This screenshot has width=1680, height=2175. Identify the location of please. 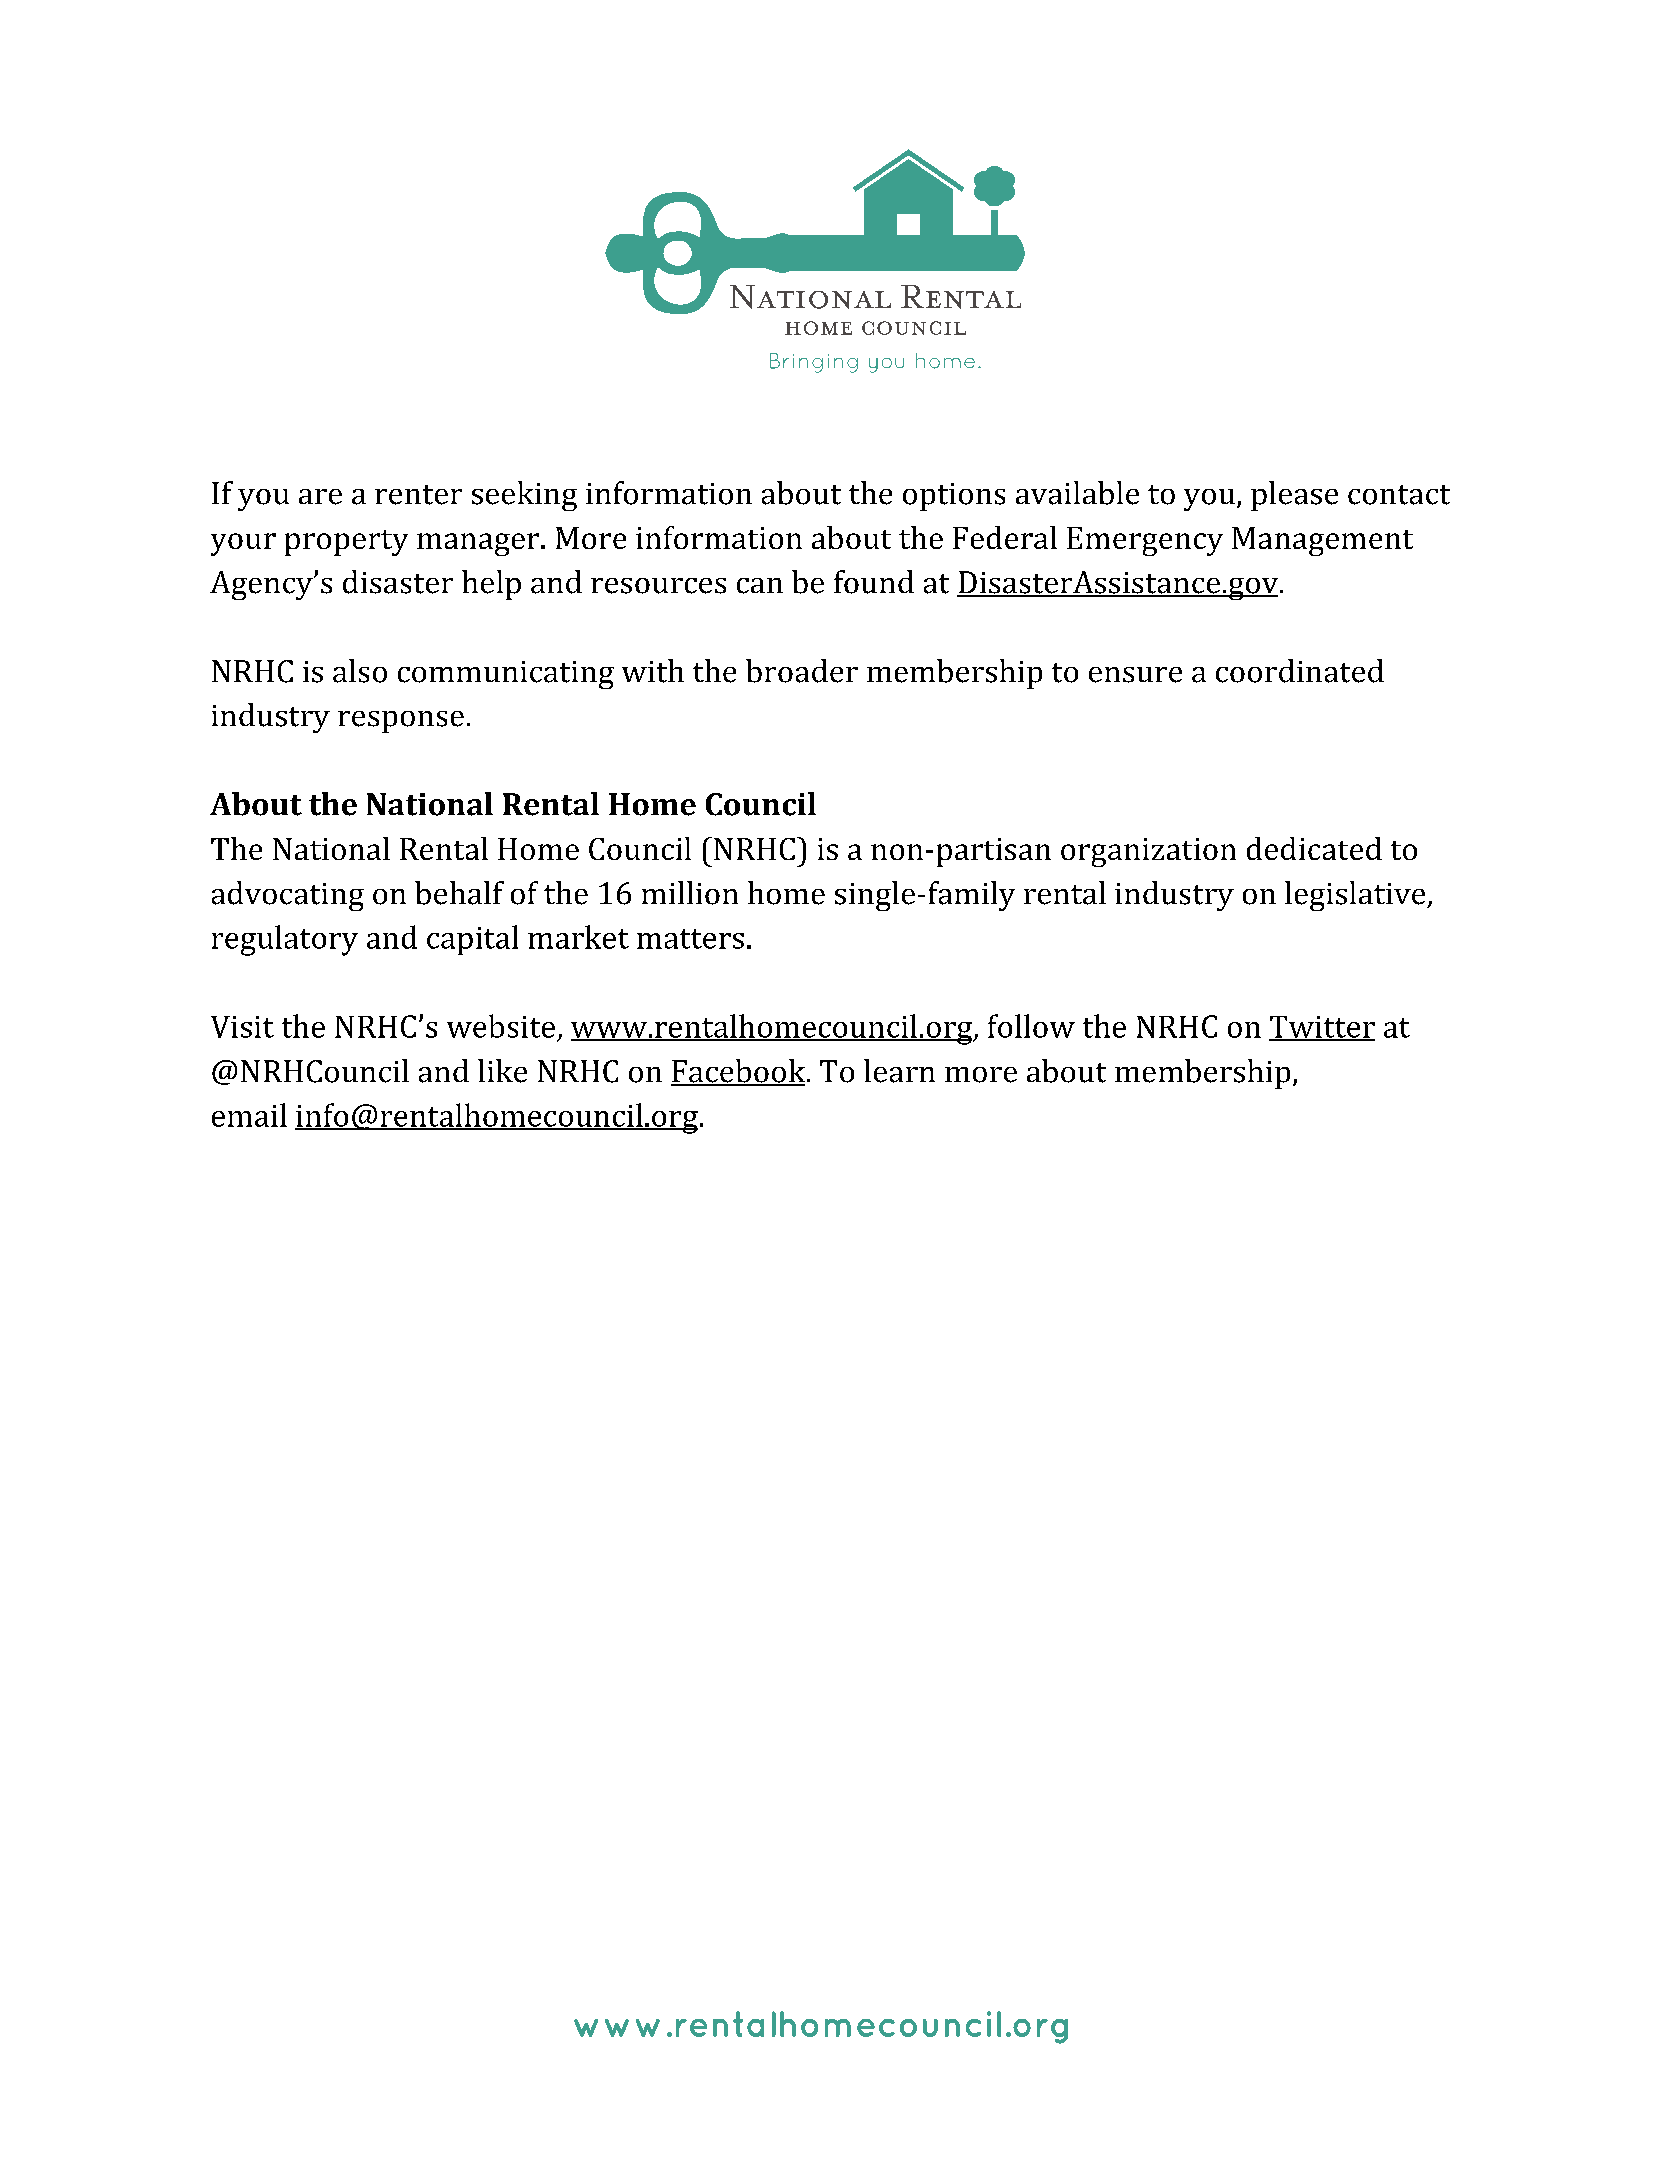
(1294, 496).
